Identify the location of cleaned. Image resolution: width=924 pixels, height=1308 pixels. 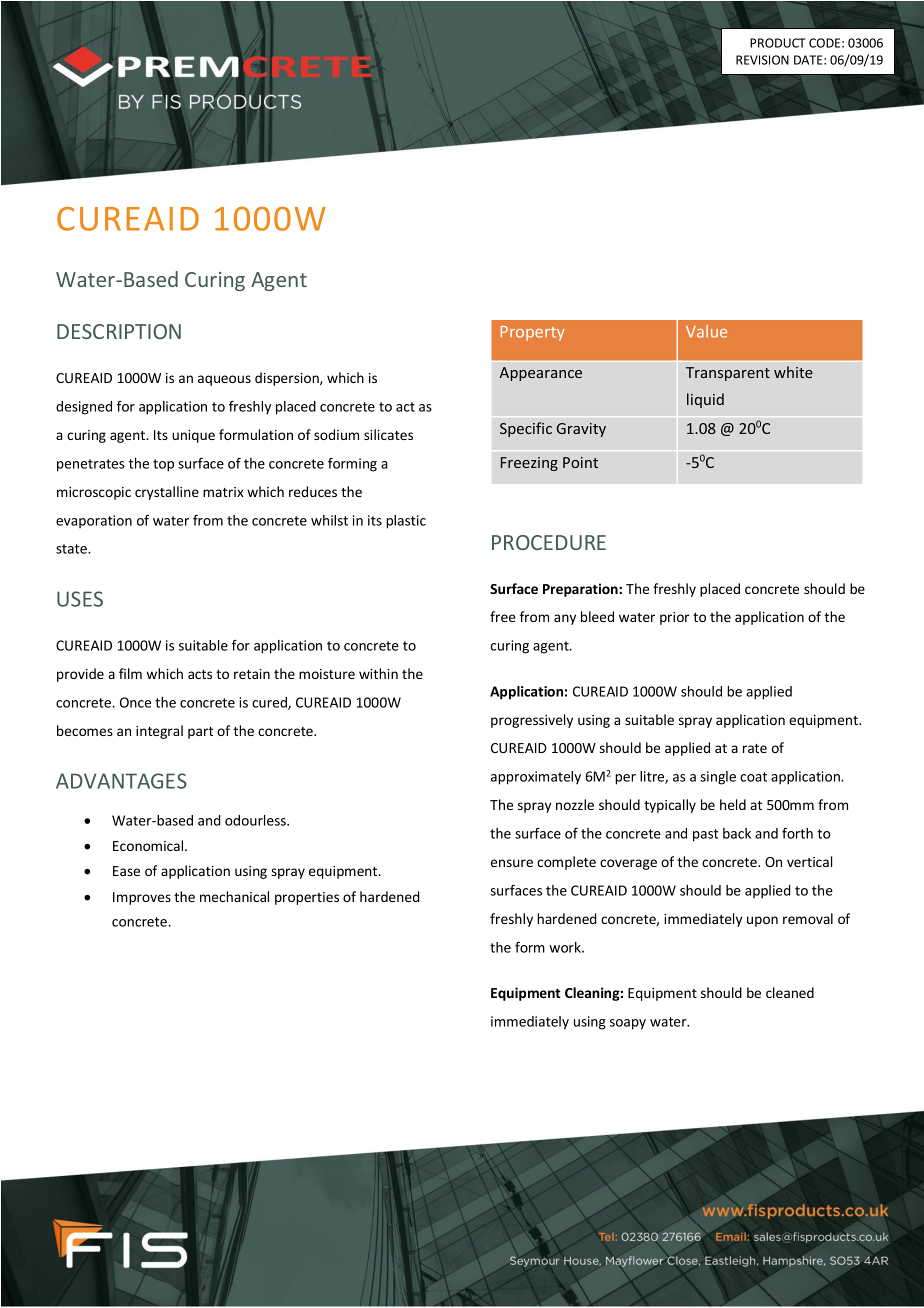
(790, 992).
